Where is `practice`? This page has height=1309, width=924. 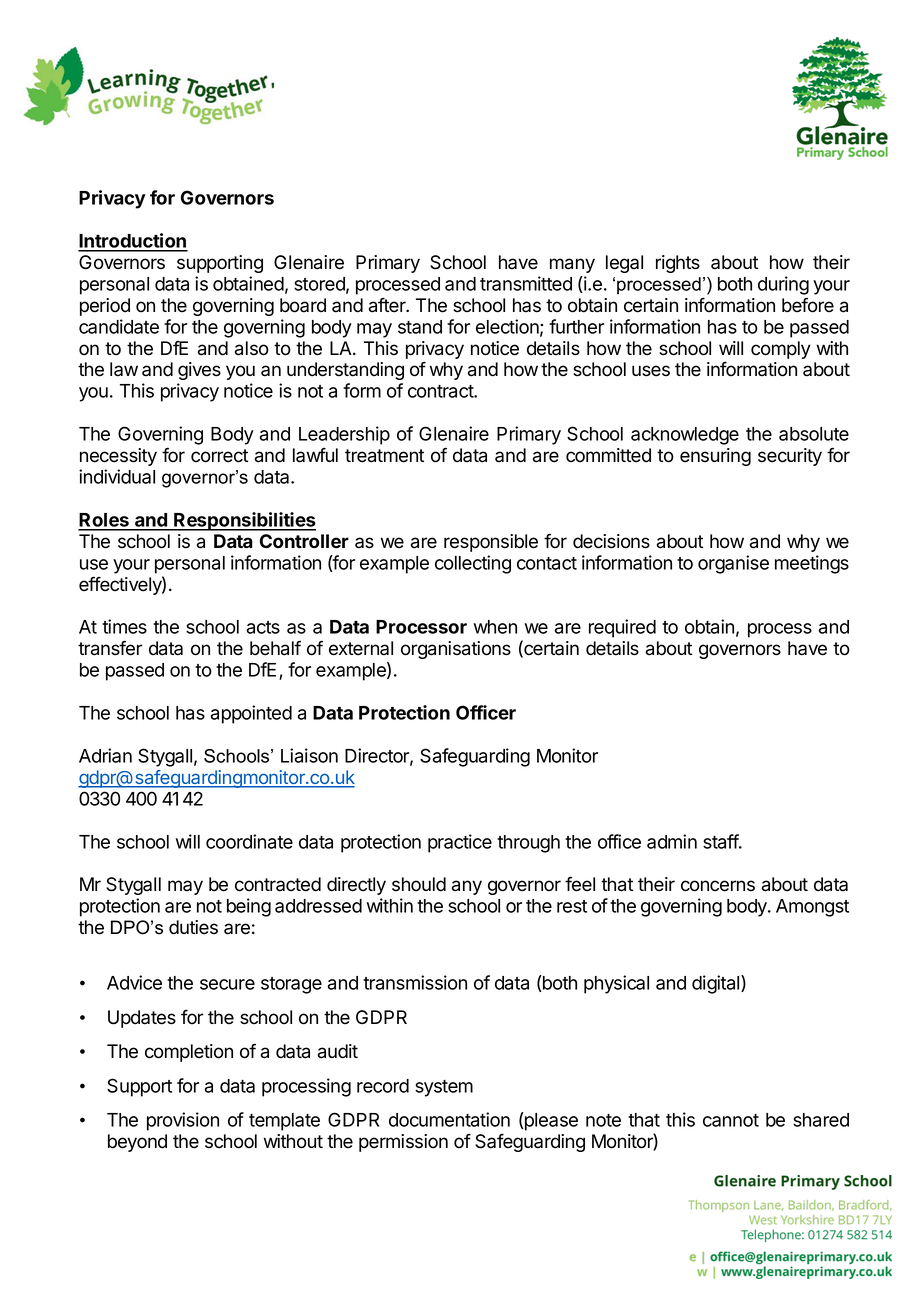 practice is located at coordinates (460, 843).
